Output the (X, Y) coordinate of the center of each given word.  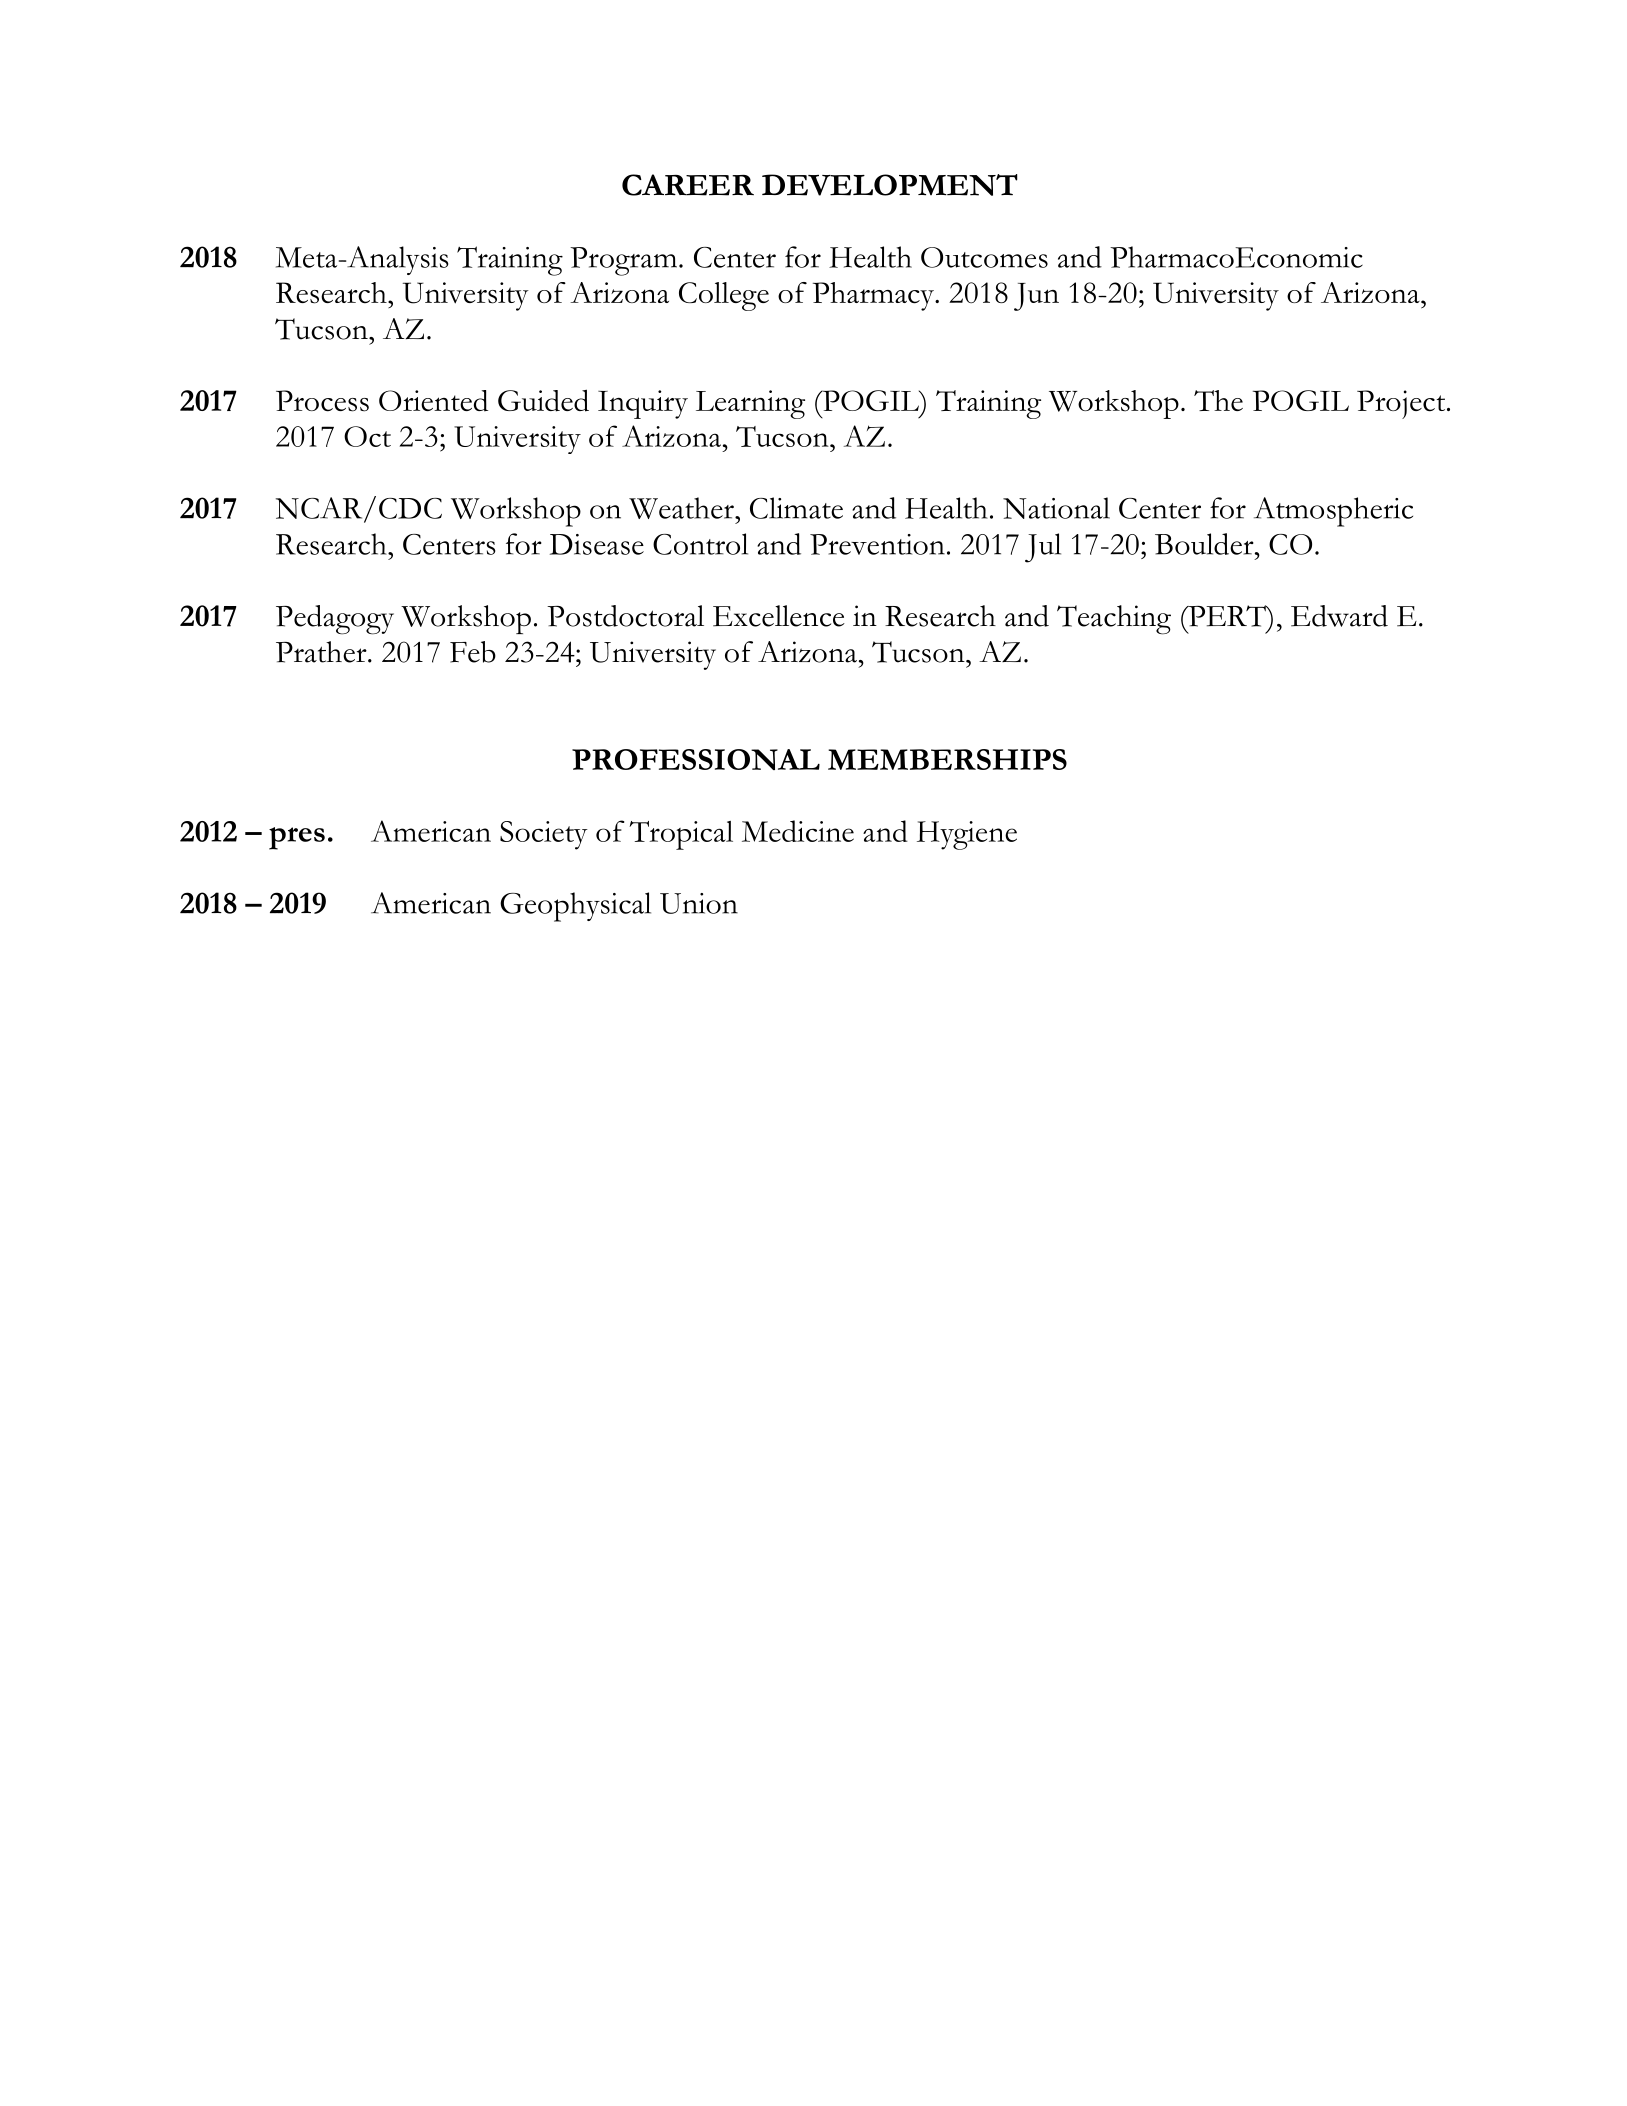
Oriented (433, 401)
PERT (1227, 616)
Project (1402, 404)
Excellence (779, 616)
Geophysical (575, 907)
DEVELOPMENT (890, 185)
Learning (750, 404)
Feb (473, 652)
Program (623, 261)
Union (699, 903)
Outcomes (984, 257)
